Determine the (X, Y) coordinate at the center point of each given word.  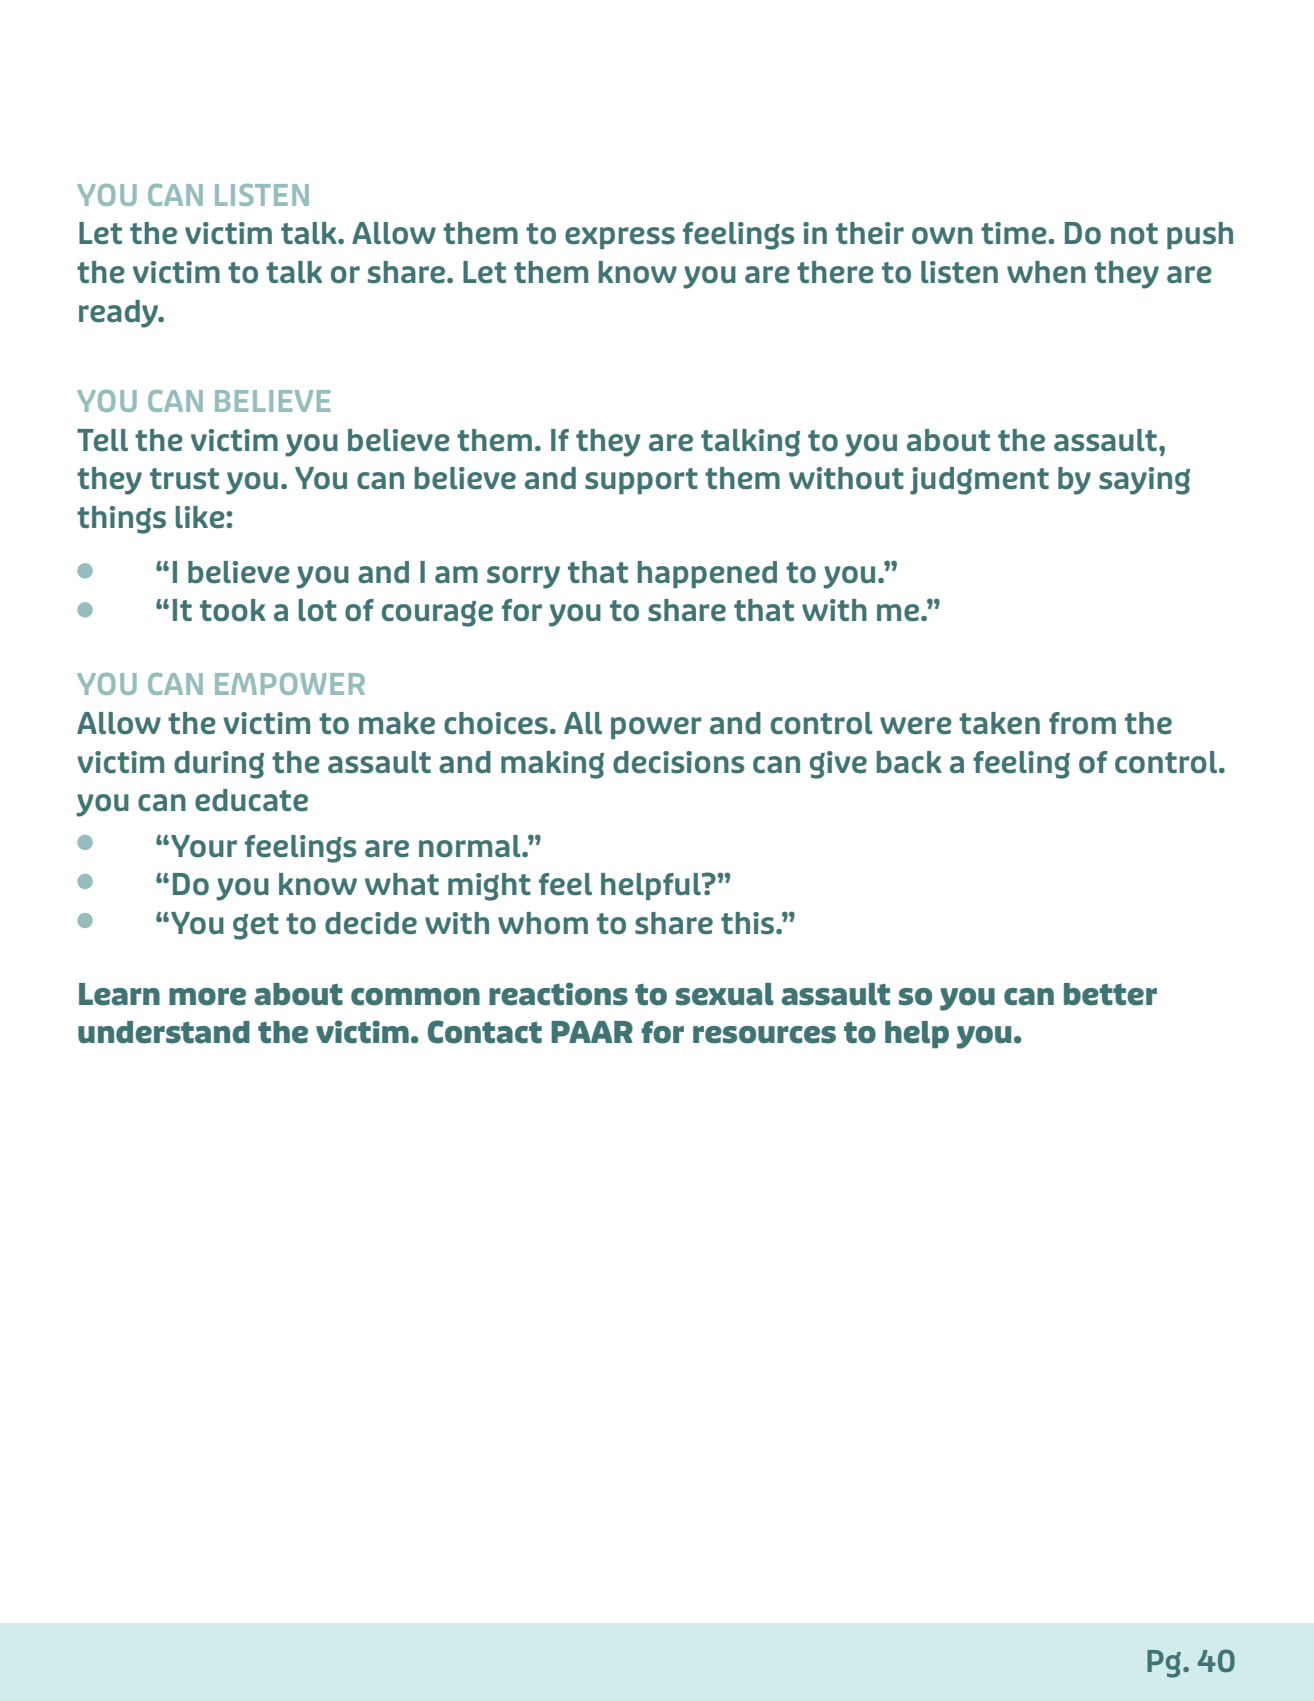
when (1046, 272)
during (219, 765)
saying (1144, 481)
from (1082, 723)
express (620, 238)
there (835, 272)
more (207, 997)
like (201, 517)
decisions (679, 762)
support (641, 481)
